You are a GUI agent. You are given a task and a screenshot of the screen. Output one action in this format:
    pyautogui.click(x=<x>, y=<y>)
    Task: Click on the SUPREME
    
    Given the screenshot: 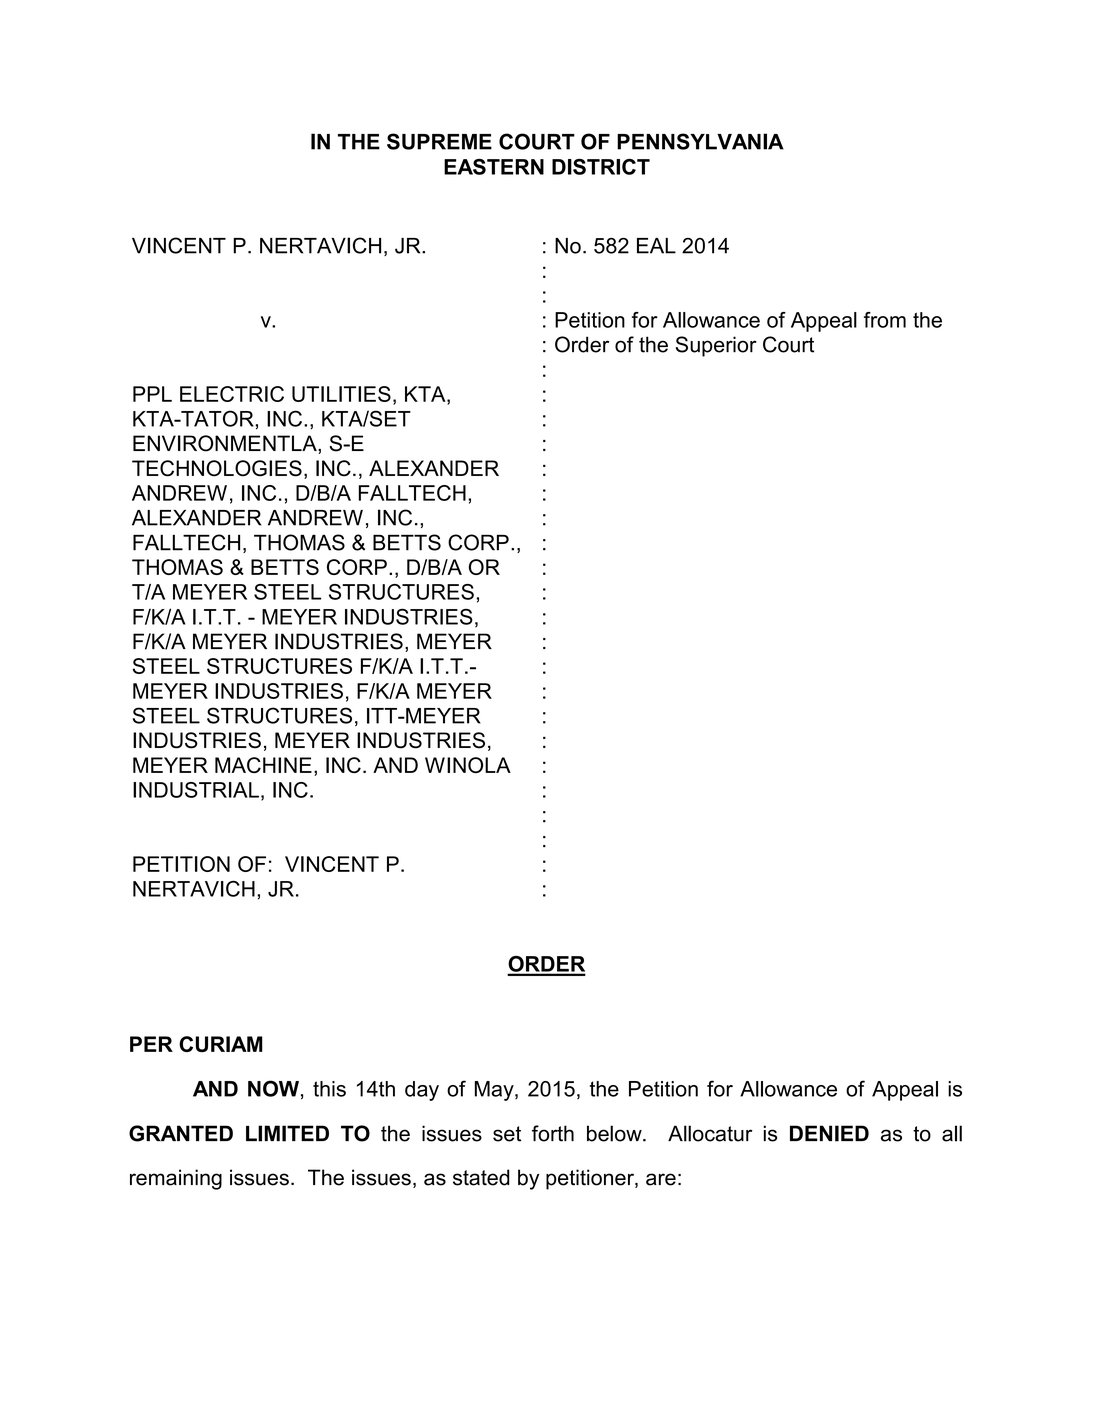 What is the action you would take?
    pyautogui.click(x=439, y=141)
